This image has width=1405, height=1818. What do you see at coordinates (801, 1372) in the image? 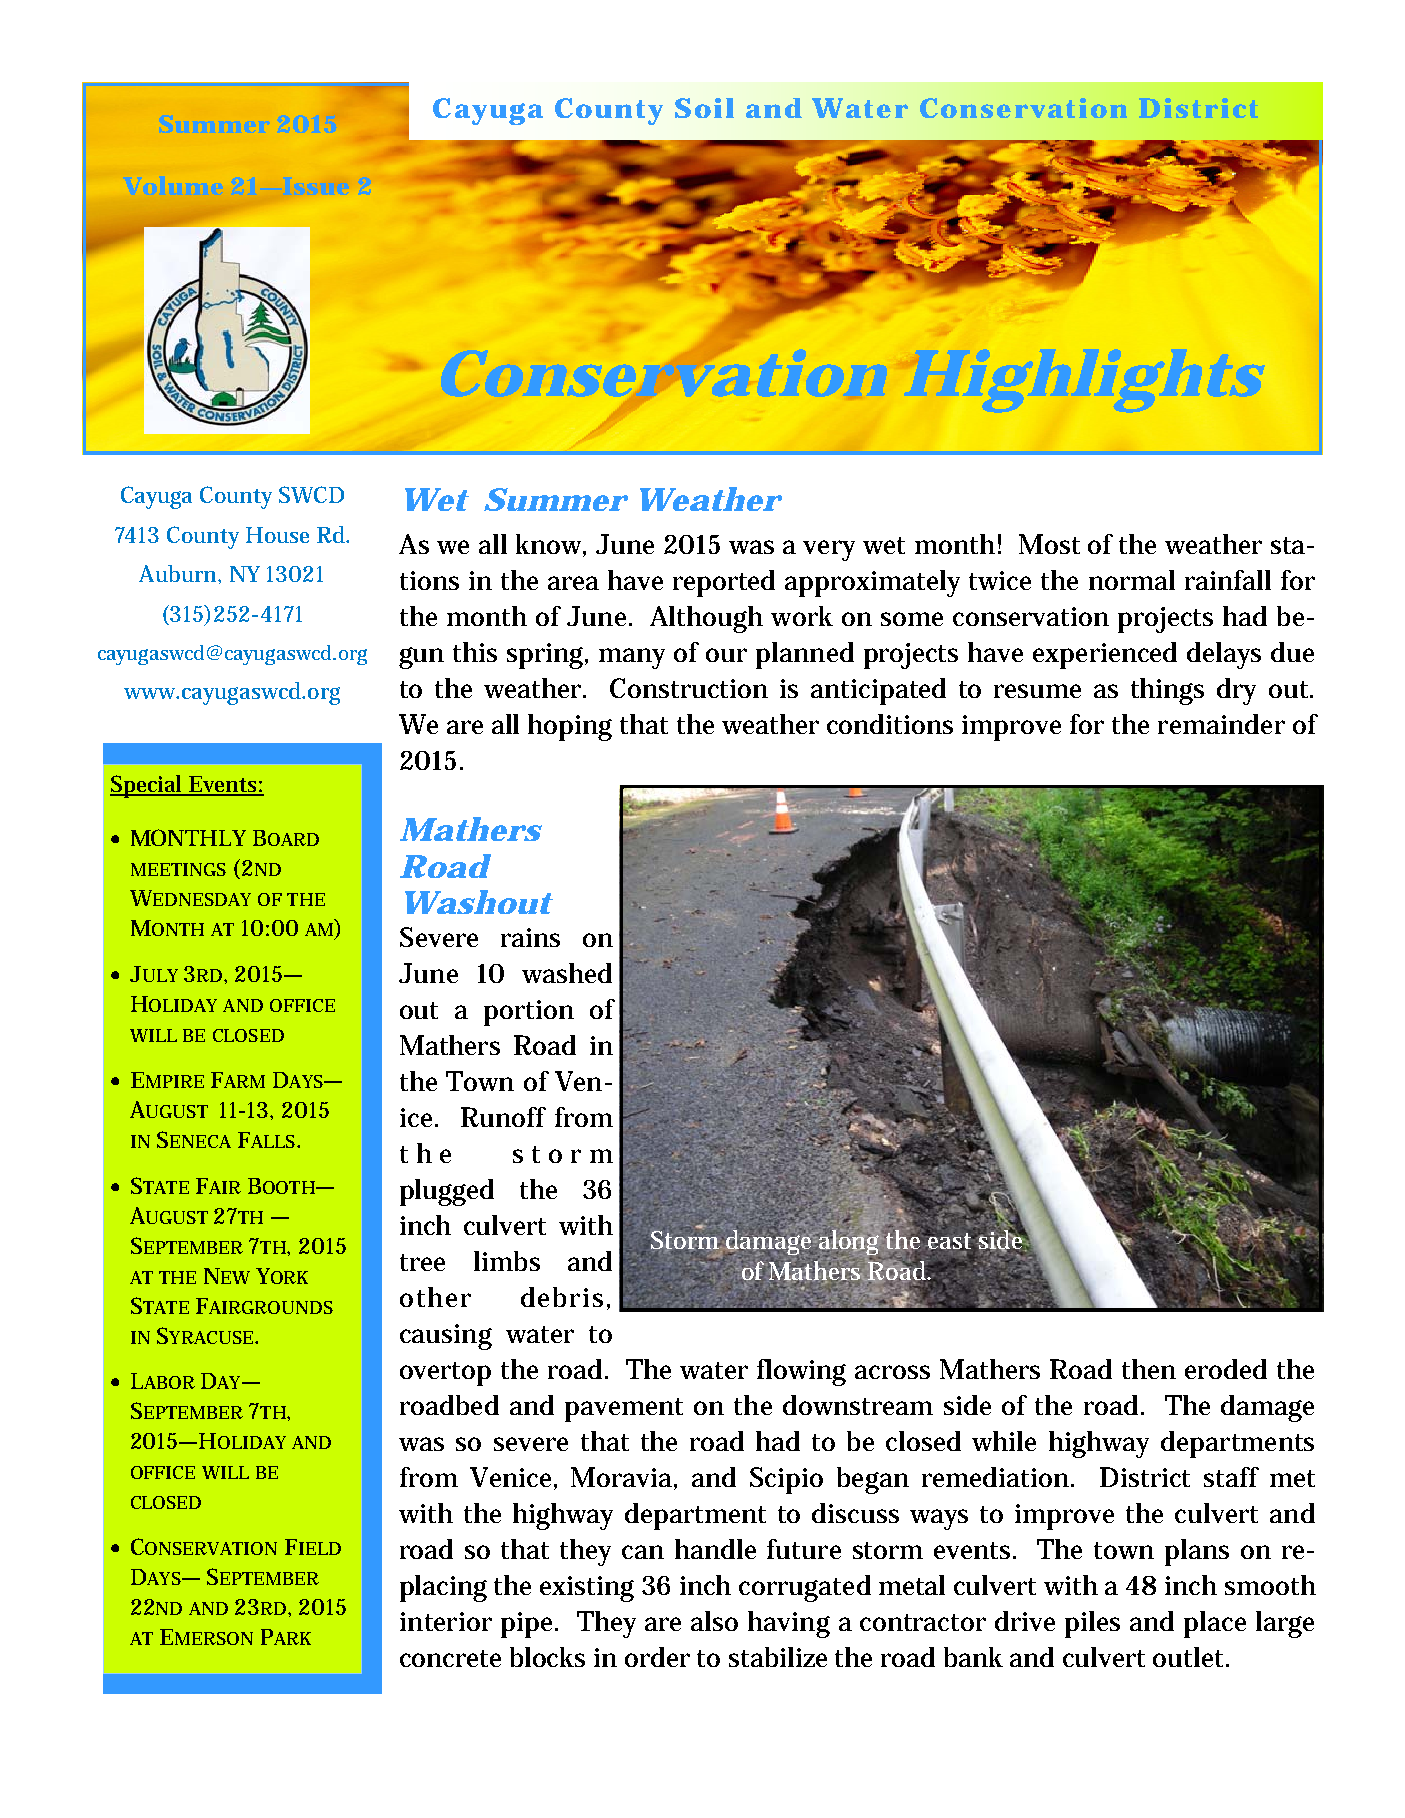
I see `flowing` at bounding box center [801, 1372].
